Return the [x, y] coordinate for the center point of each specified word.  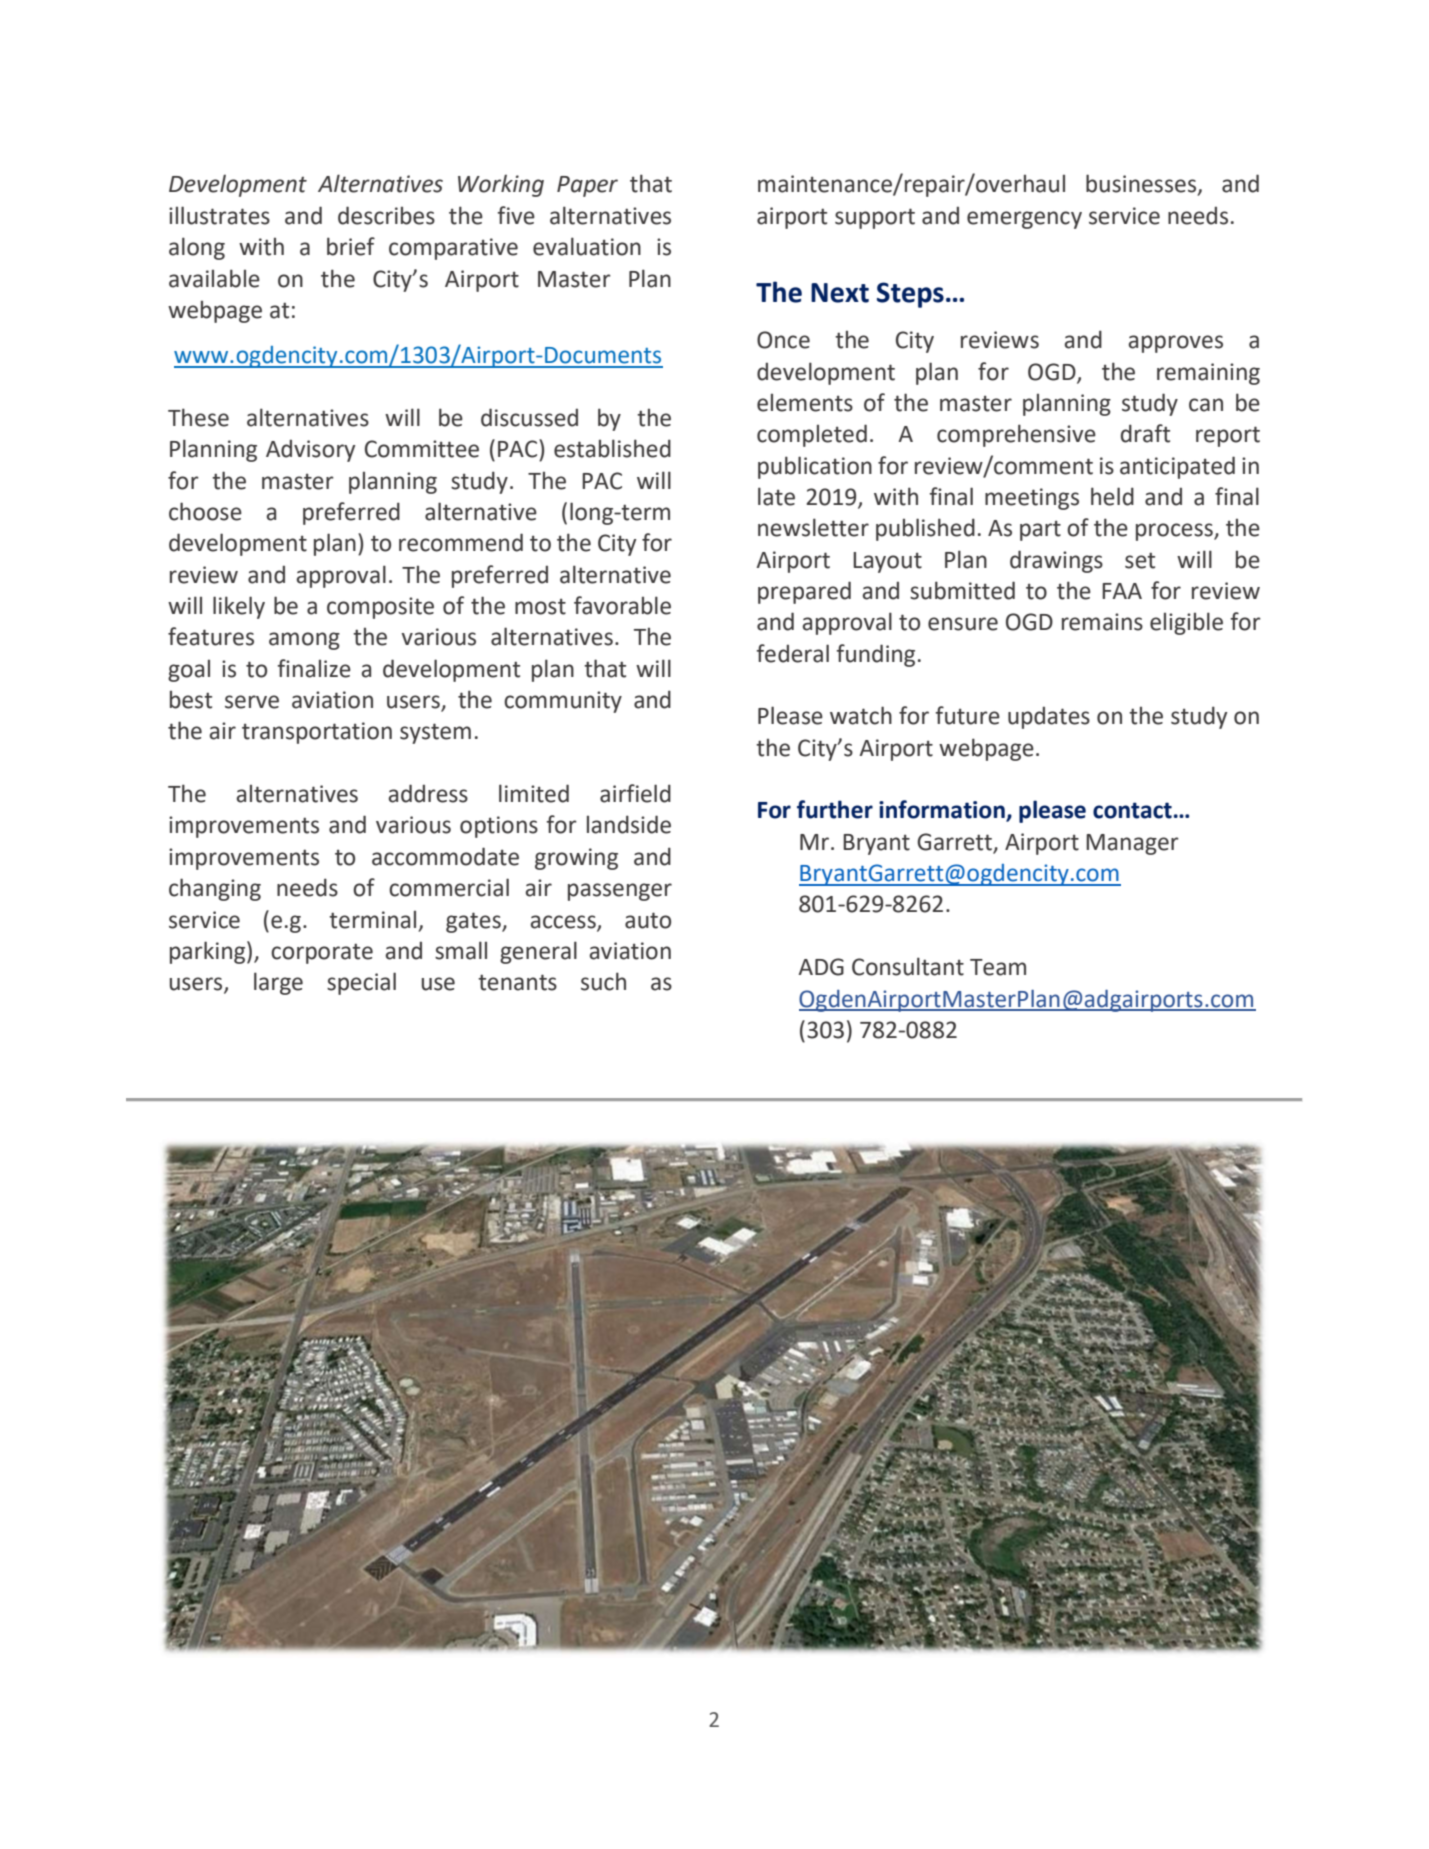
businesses [1142, 184]
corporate [322, 953]
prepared [804, 592]
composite [380, 608]
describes [386, 215]
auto [648, 920]
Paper [587, 186]
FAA [1122, 591]
